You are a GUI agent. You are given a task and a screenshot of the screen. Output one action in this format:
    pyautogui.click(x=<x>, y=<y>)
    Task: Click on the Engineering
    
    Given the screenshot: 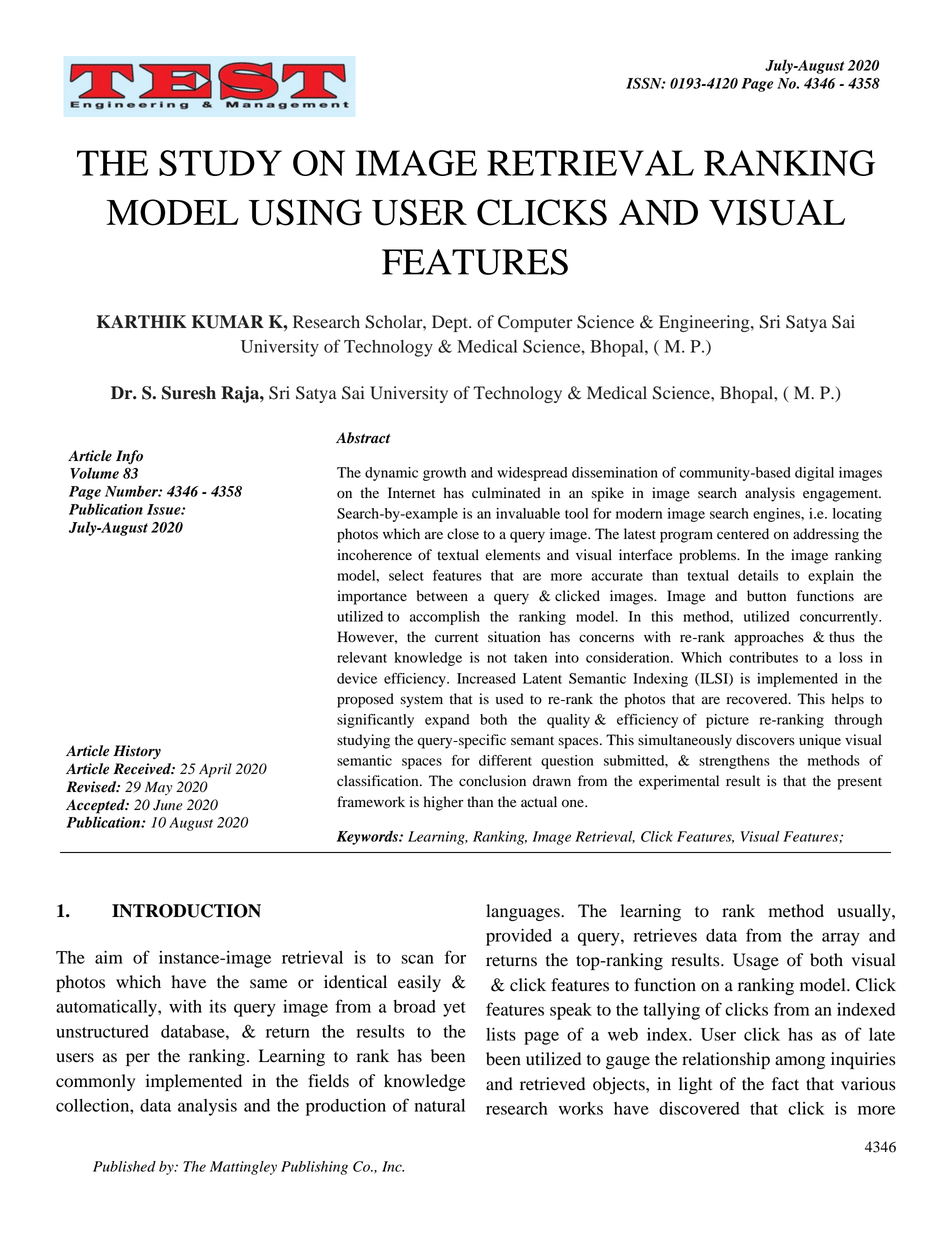 What is the action you would take?
    pyautogui.click(x=705, y=323)
